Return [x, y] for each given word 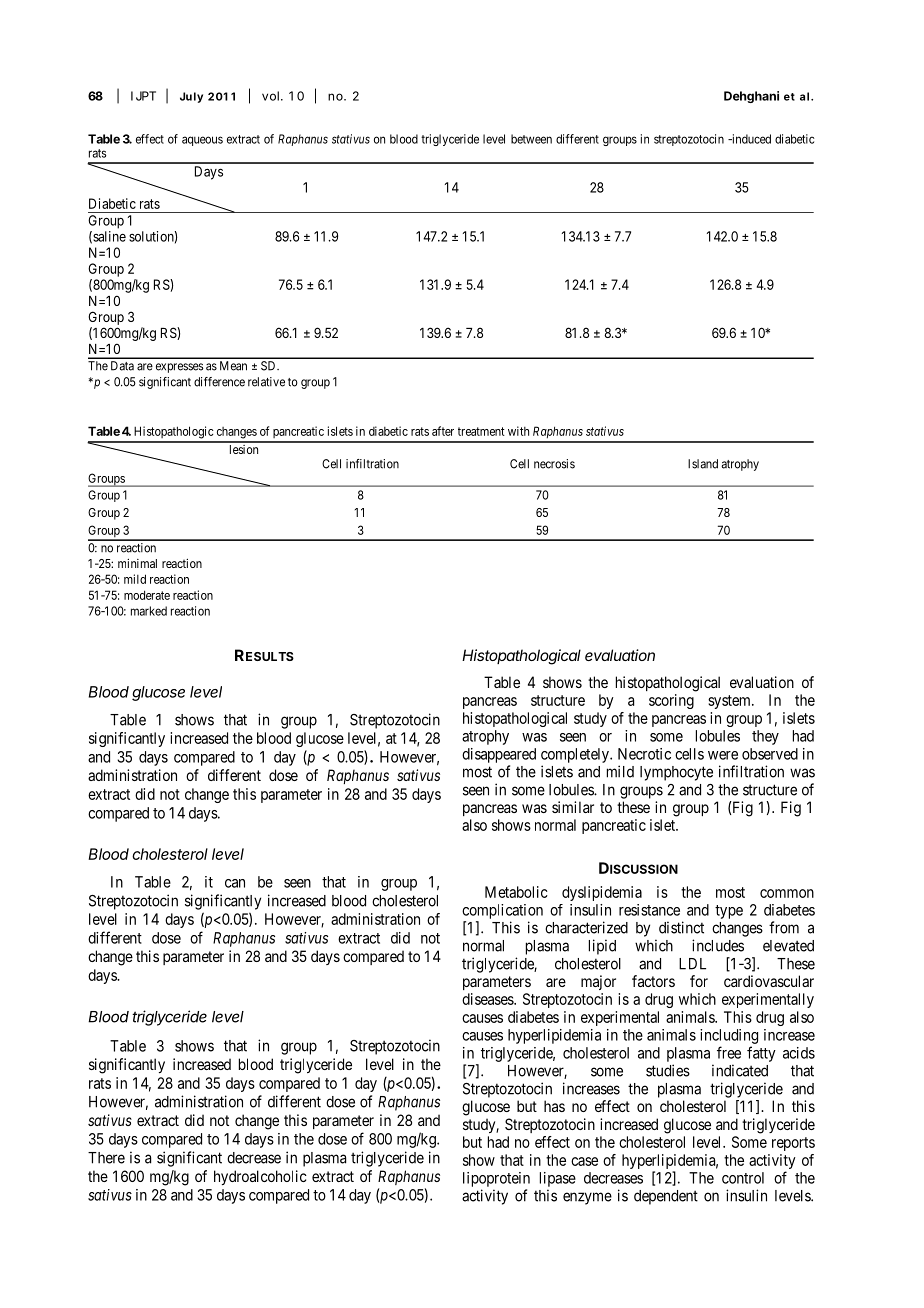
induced [750, 139]
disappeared [499, 755]
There [106, 1158]
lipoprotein [496, 1179]
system [730, 702]
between [531, 139]
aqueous [202, 141]
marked [149, 611]
